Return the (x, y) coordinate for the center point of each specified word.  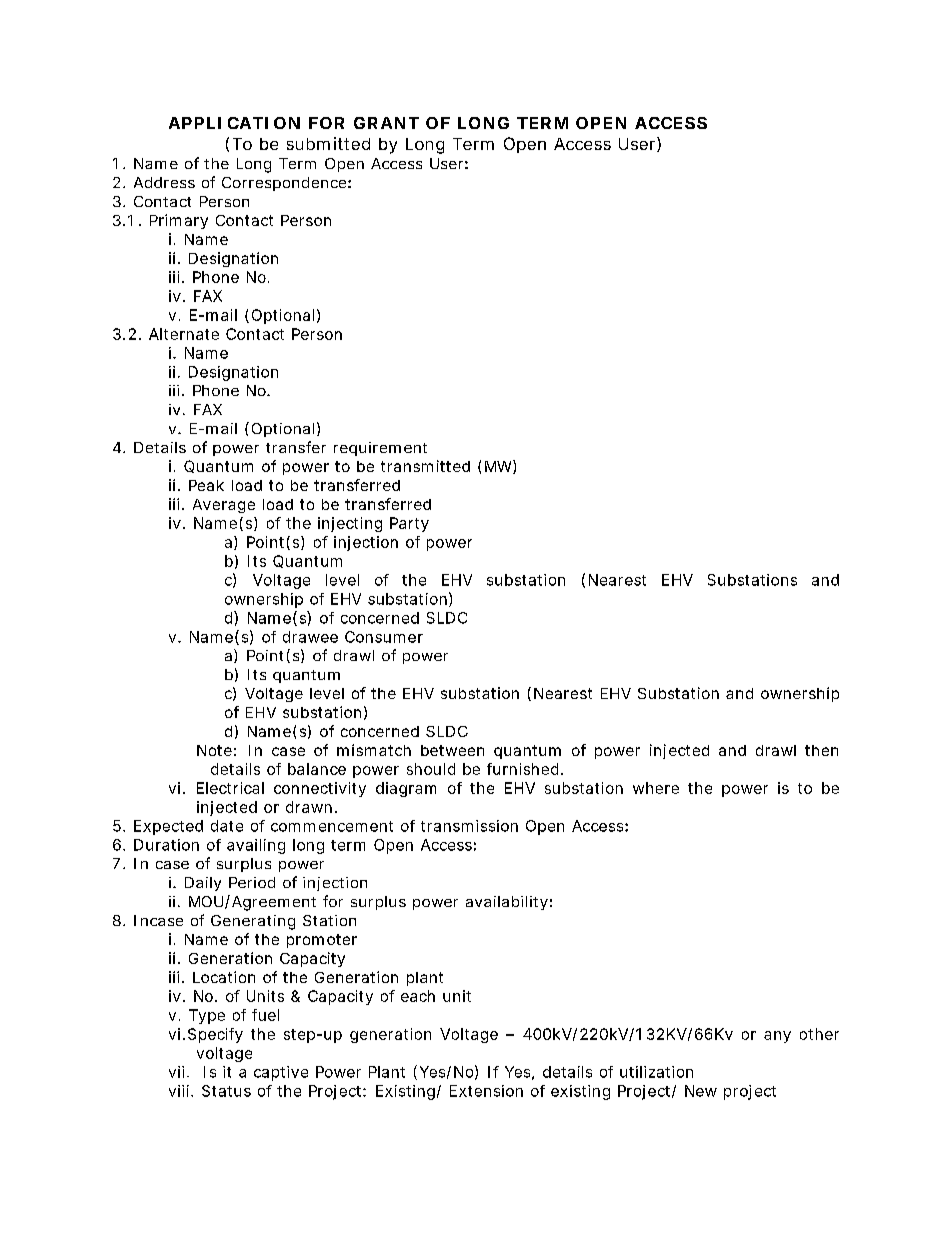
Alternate (184, 334)
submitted (328, 143)
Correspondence (284, 184)
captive (281, 1073)
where (656, 788)
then (821, 750)
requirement (380, 449)
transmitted (425, 466)
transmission (469, 826)
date (227, 826)
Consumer (384, 637)
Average (224, 506)
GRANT (386, 123)
